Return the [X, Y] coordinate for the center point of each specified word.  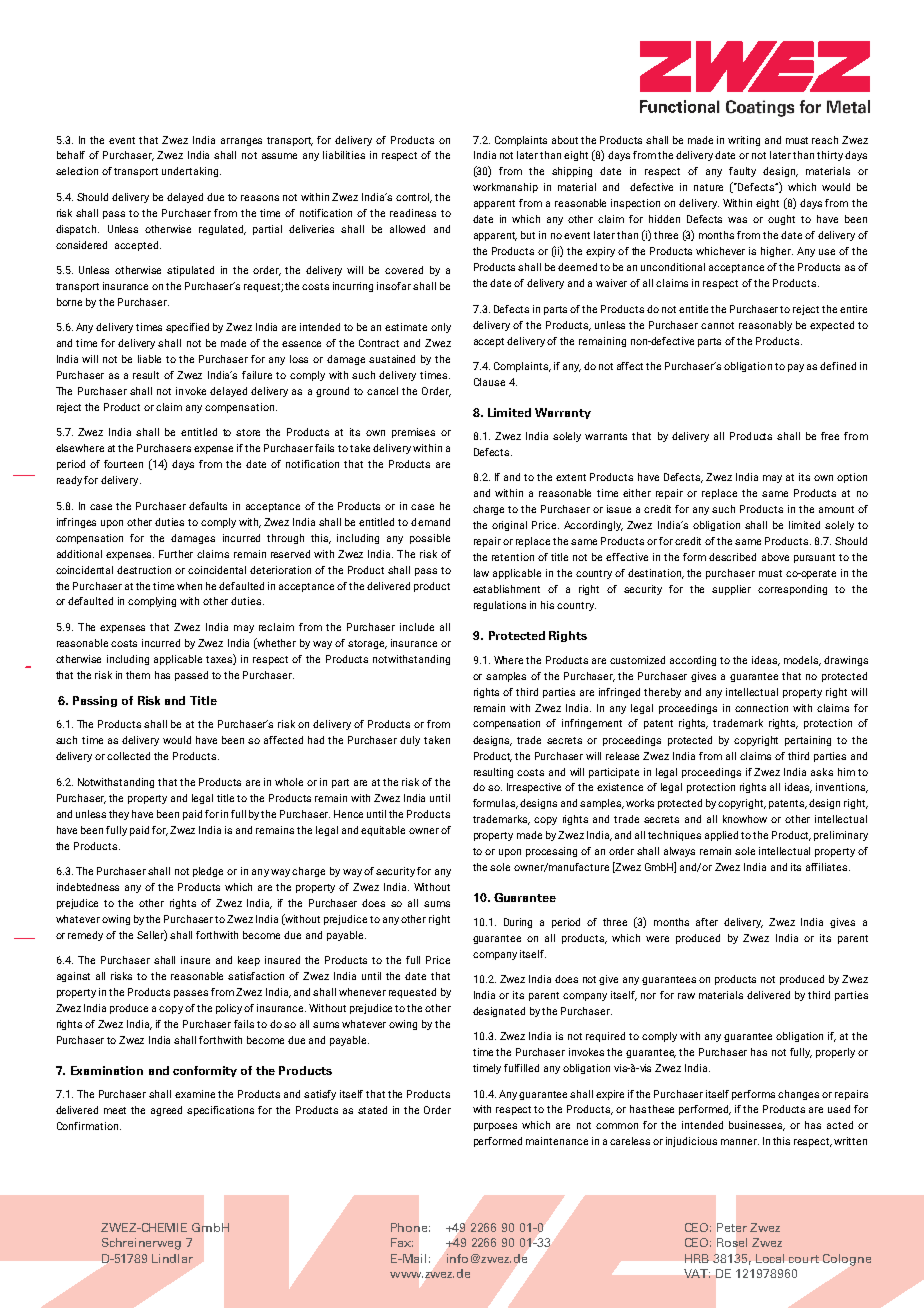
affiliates [828, 867]
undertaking [191, 172]
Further [176, 554]
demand [430, 522]
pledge [208, 872]
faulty [742, 172]
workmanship [505, 188]
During [518, 923]
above [775, 557]
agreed [166, 1111]
